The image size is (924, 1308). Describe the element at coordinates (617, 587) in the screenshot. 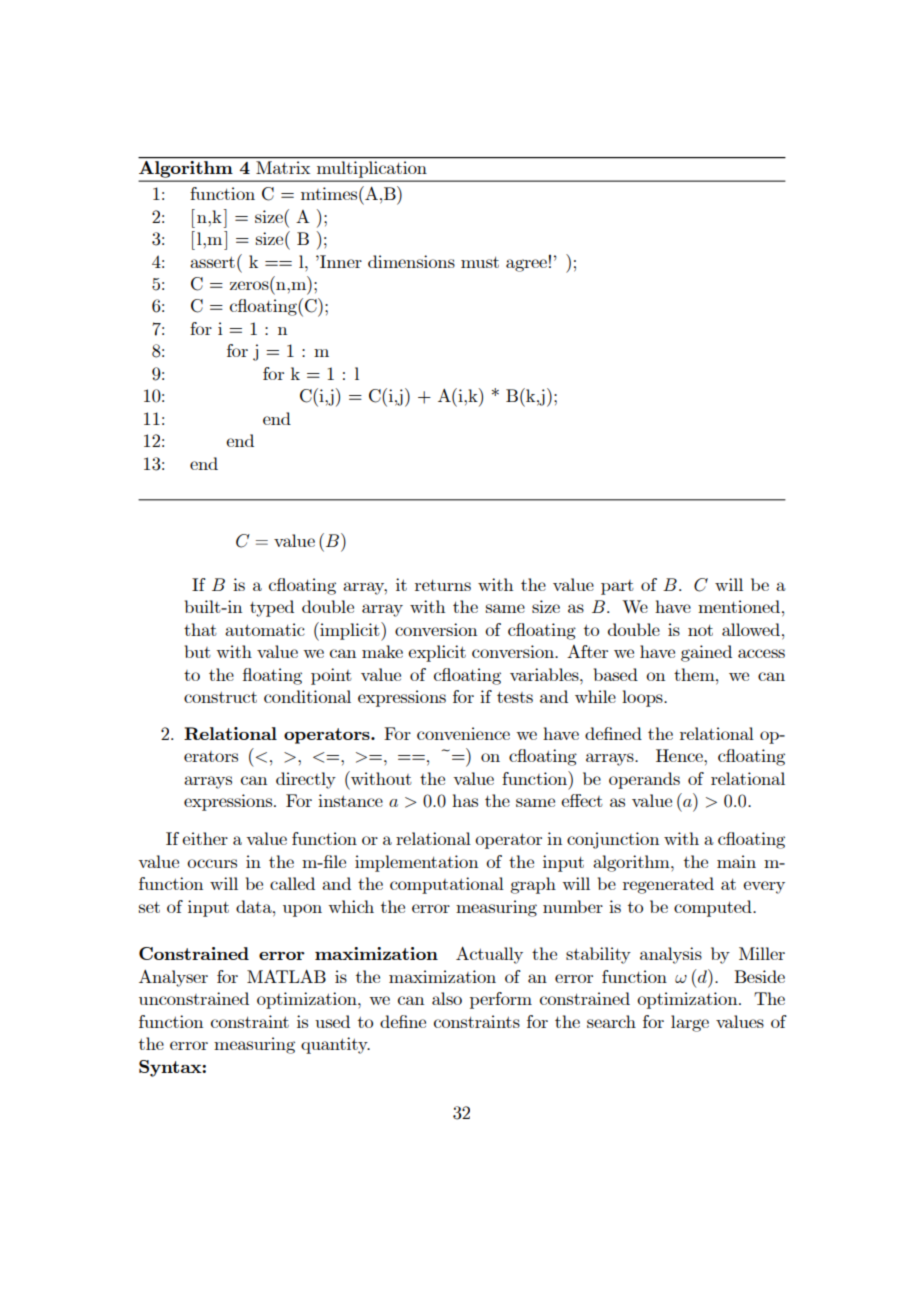

I see `part` at that location.
